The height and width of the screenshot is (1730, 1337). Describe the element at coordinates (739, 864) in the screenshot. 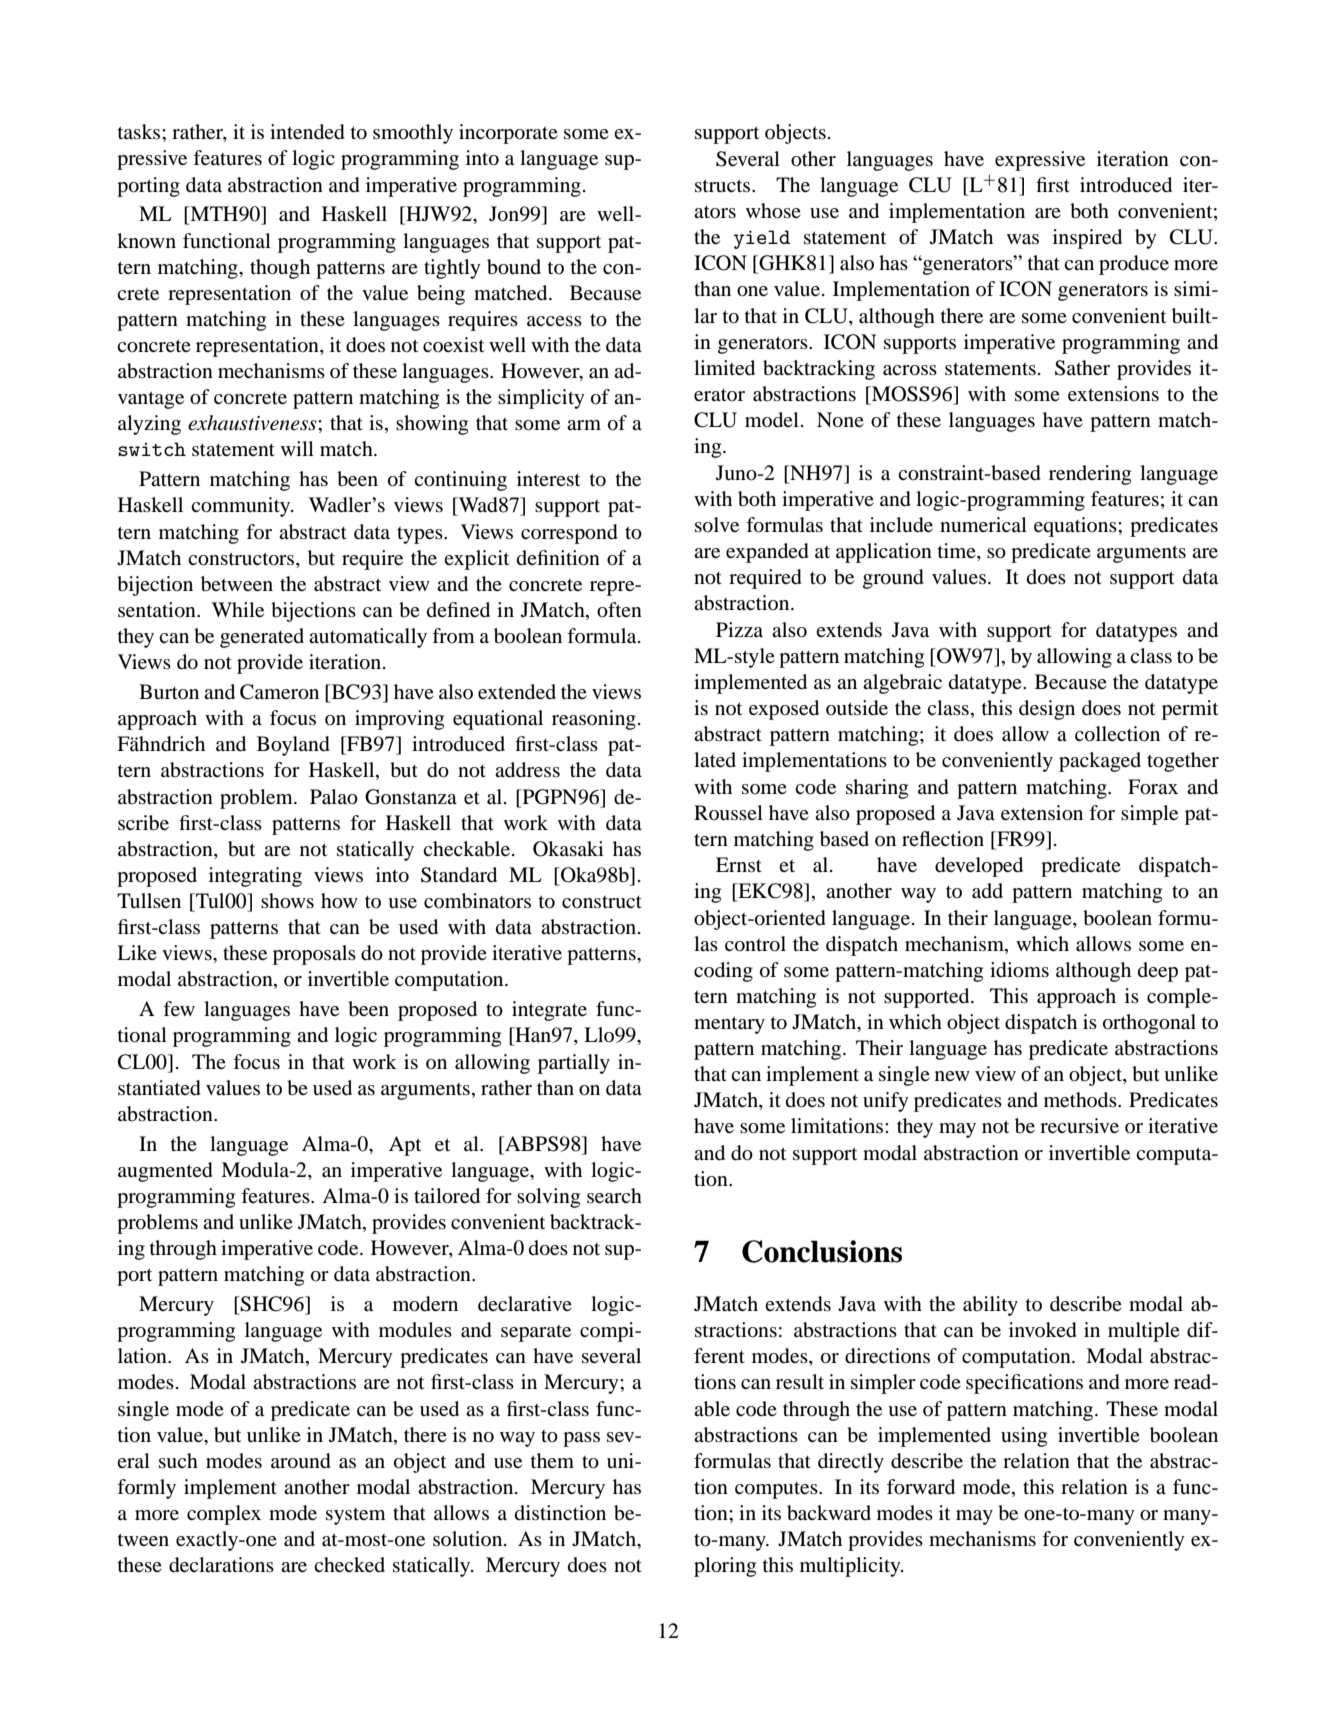

I see `Ernst` at that location.
